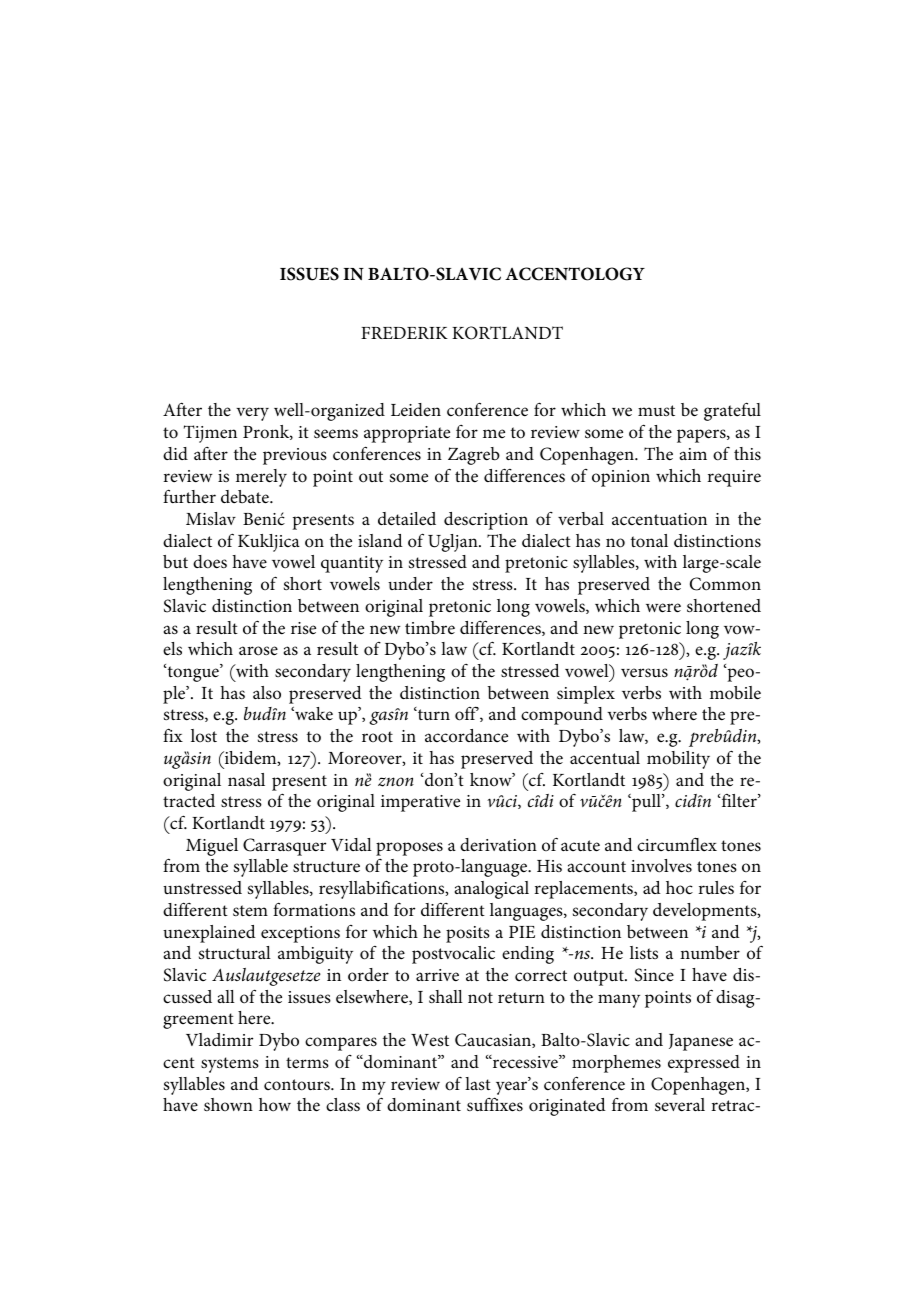  What do you see at coordinates (212, 847) in the screenshot?
I see `Miguel` at bounding box center [212, 847].
